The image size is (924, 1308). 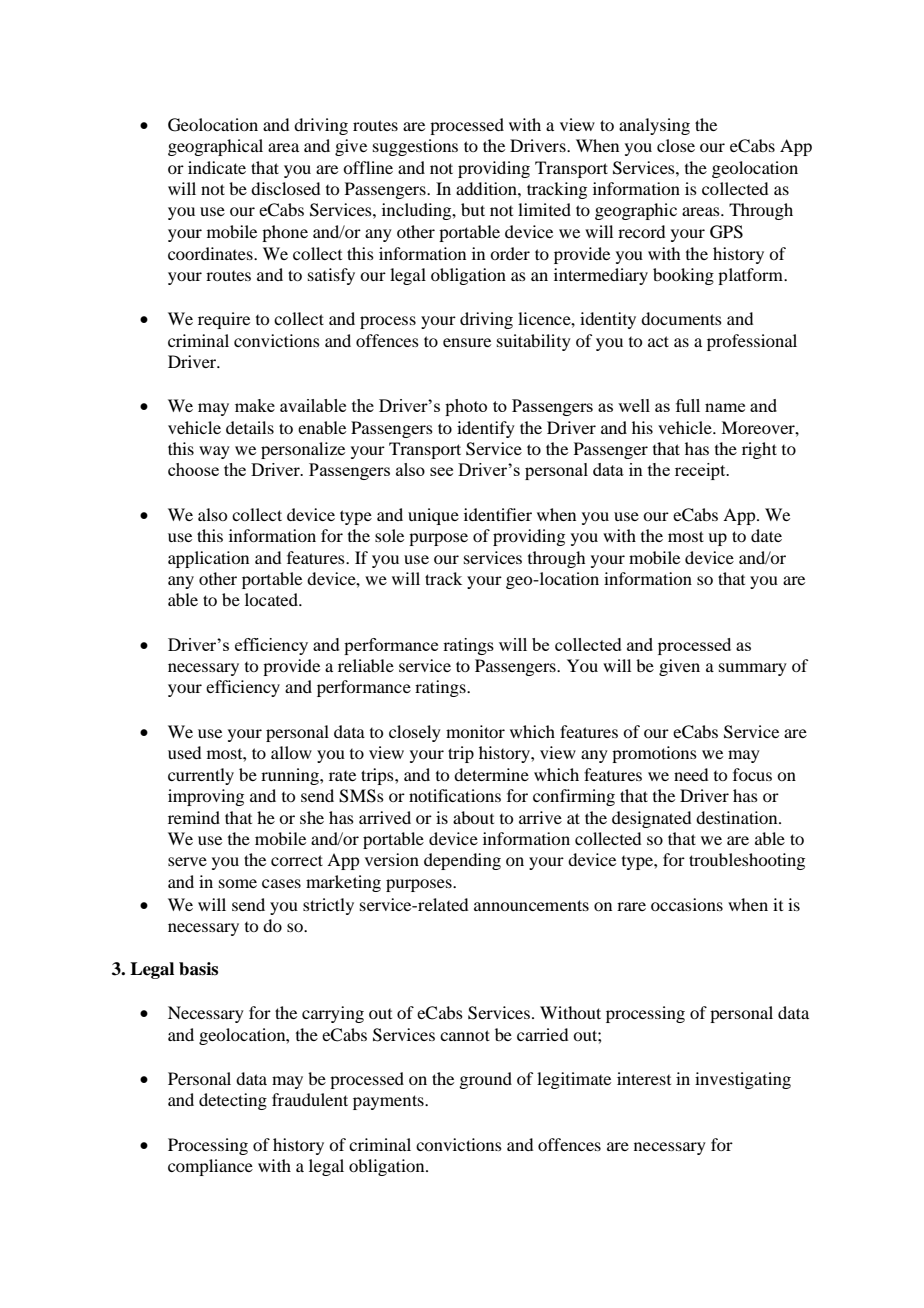 I want to click on detecting, so click(x=233, y=1101).
